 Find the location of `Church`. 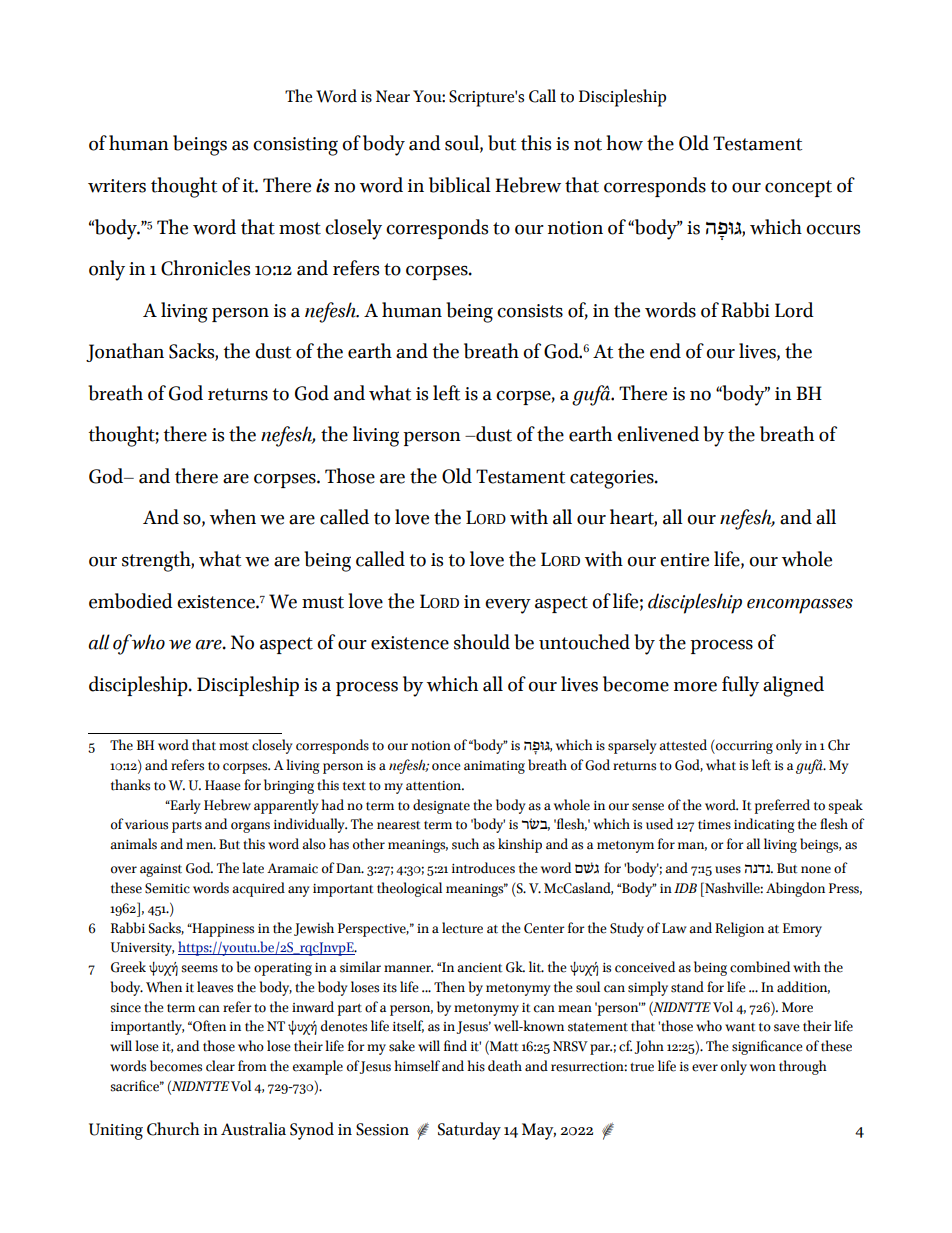

Church is located at coordinates (173, 1129).
